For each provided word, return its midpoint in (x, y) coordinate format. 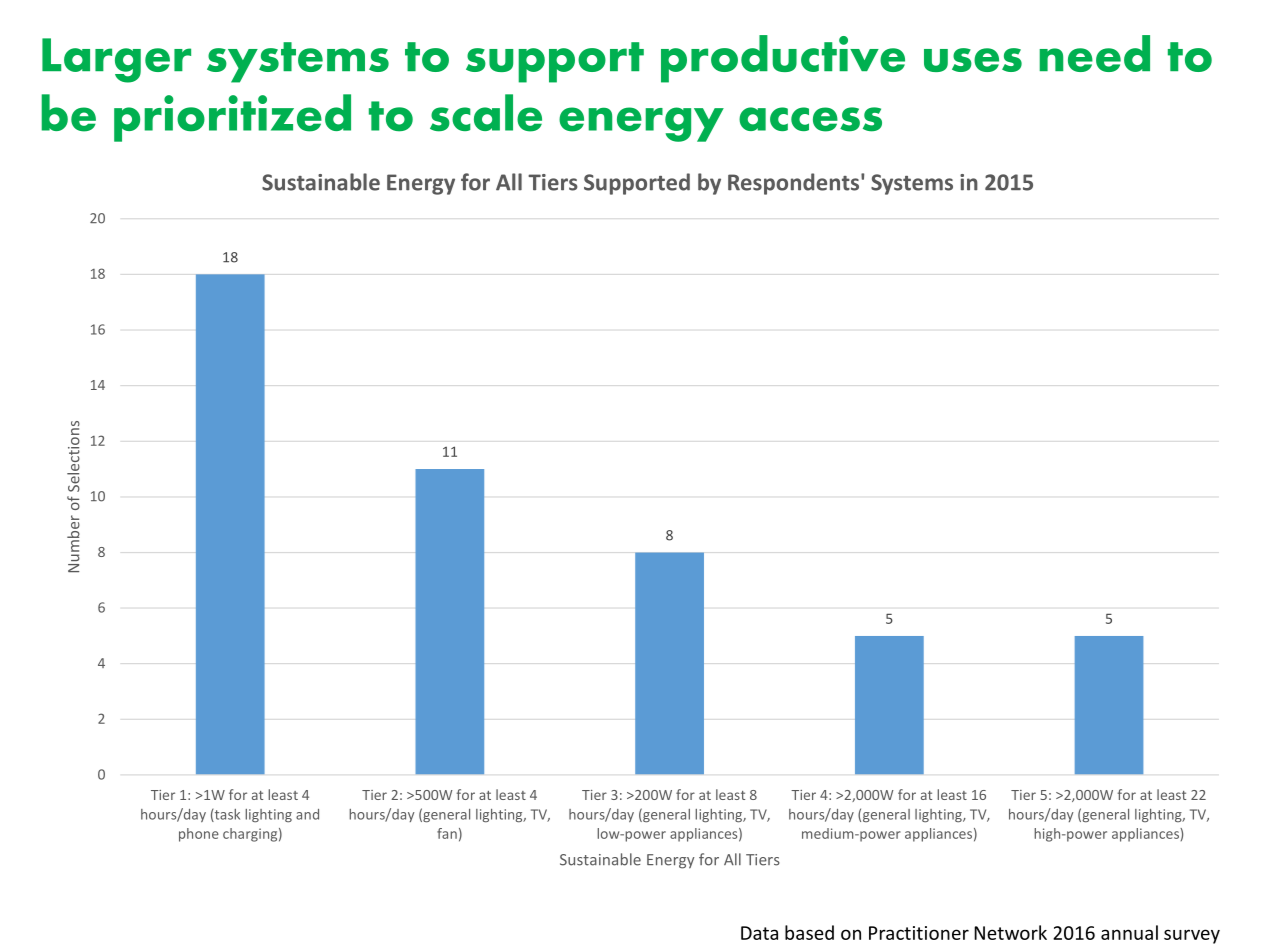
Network (1010, 932)
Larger (116, 60)
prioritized (232, 118)
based (809, 932)
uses (973, 60)
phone (199, 835)
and (307, 814)
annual (1129, 932)
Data (759, 933)
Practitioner (919, 933)
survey (1192, 936)
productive (783, 59)
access (810, 119)
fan (447, 833)
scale (486, 113)
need (1094, 53)
